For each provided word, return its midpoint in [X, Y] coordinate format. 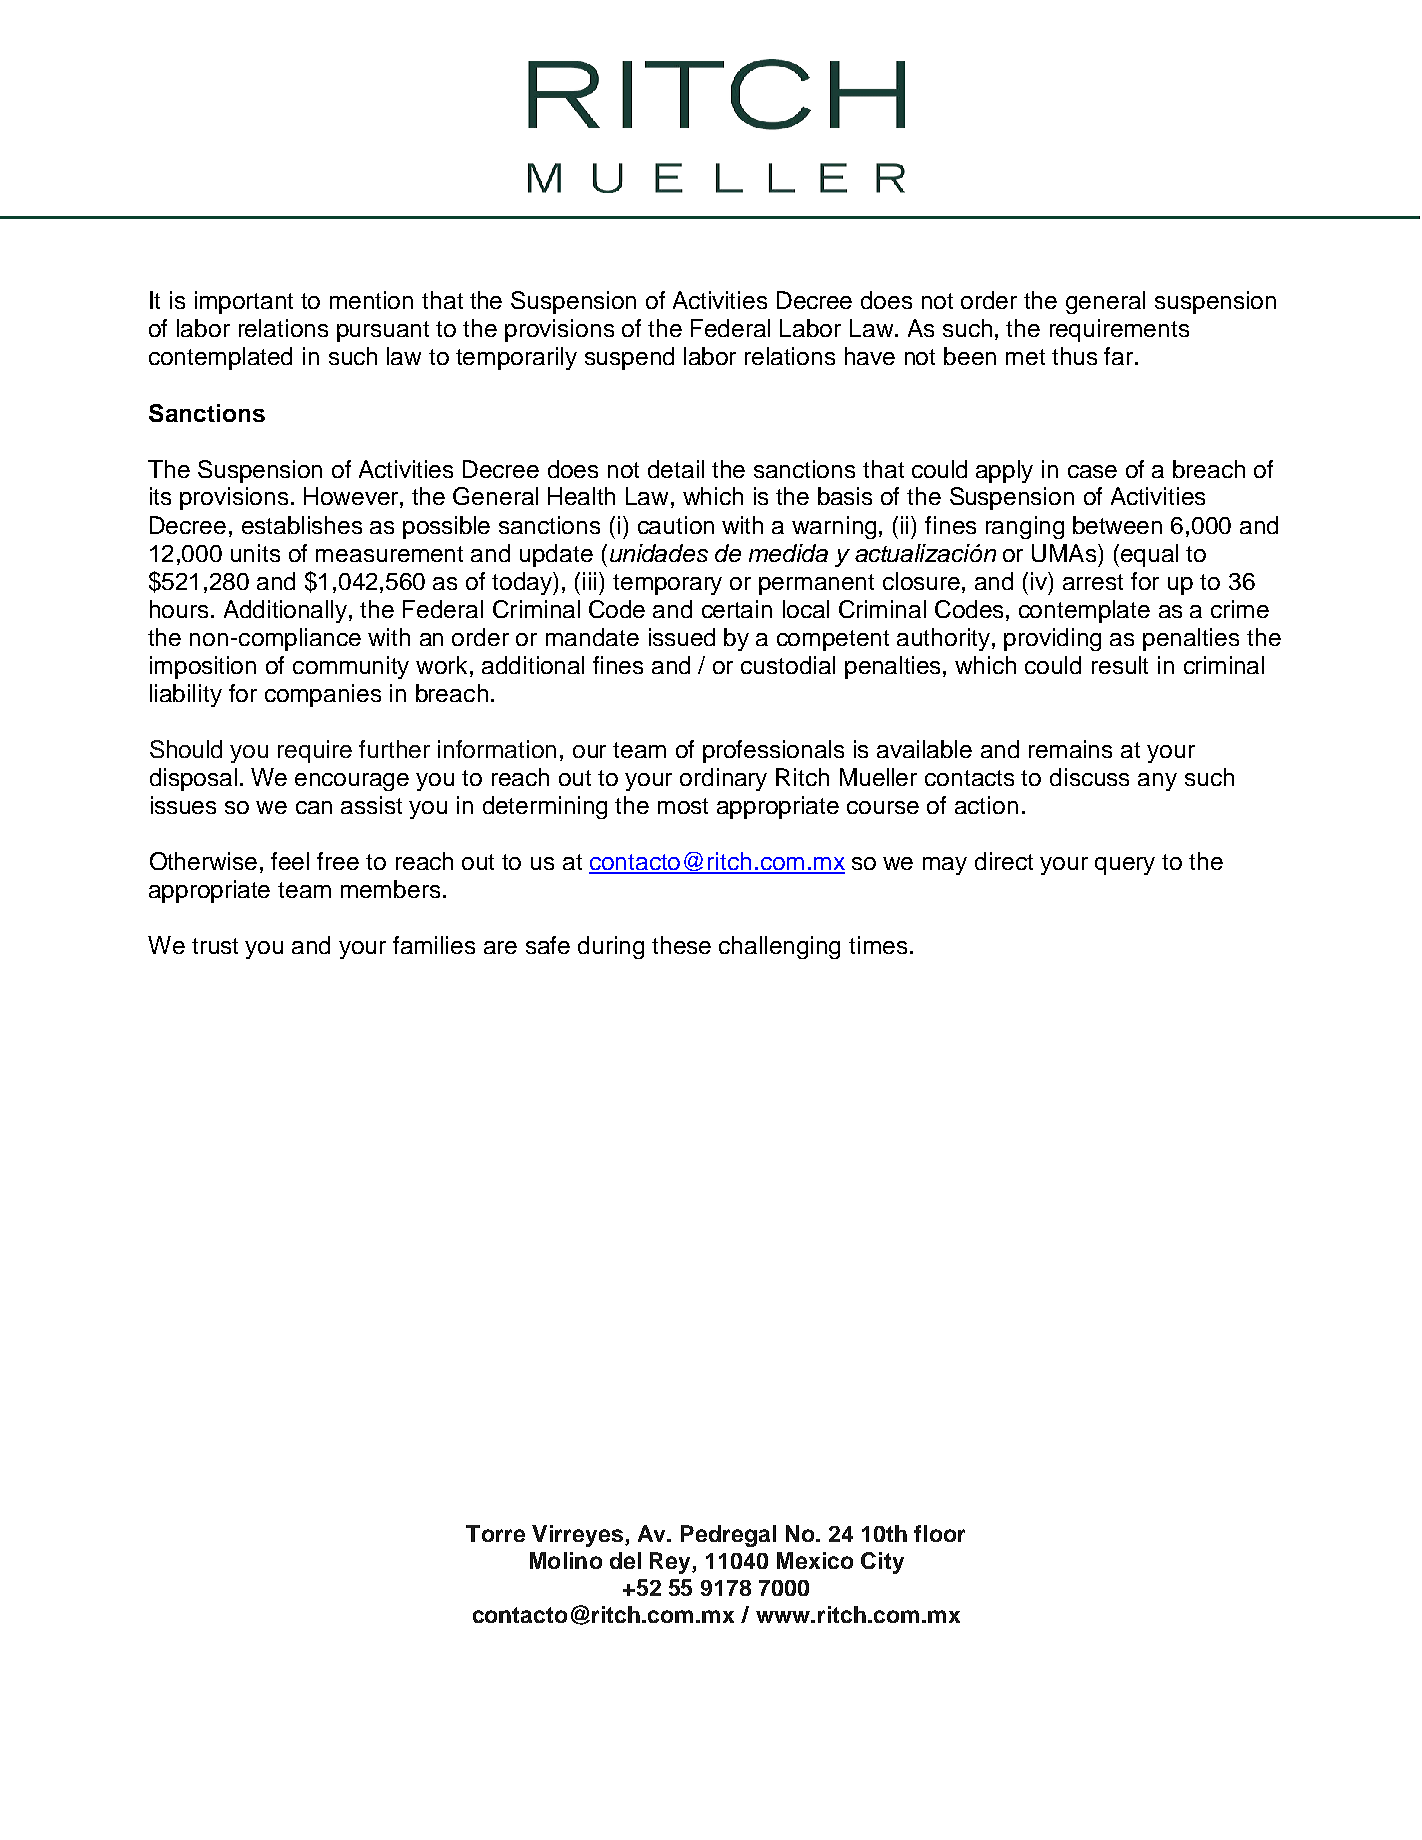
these [681, 945]
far [1120, 356]
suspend [629, 358]
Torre [495, 1533]
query [1125, 866]
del [625, 1560]
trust [215, 946]
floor [939, 1533]
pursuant [383, 331]
